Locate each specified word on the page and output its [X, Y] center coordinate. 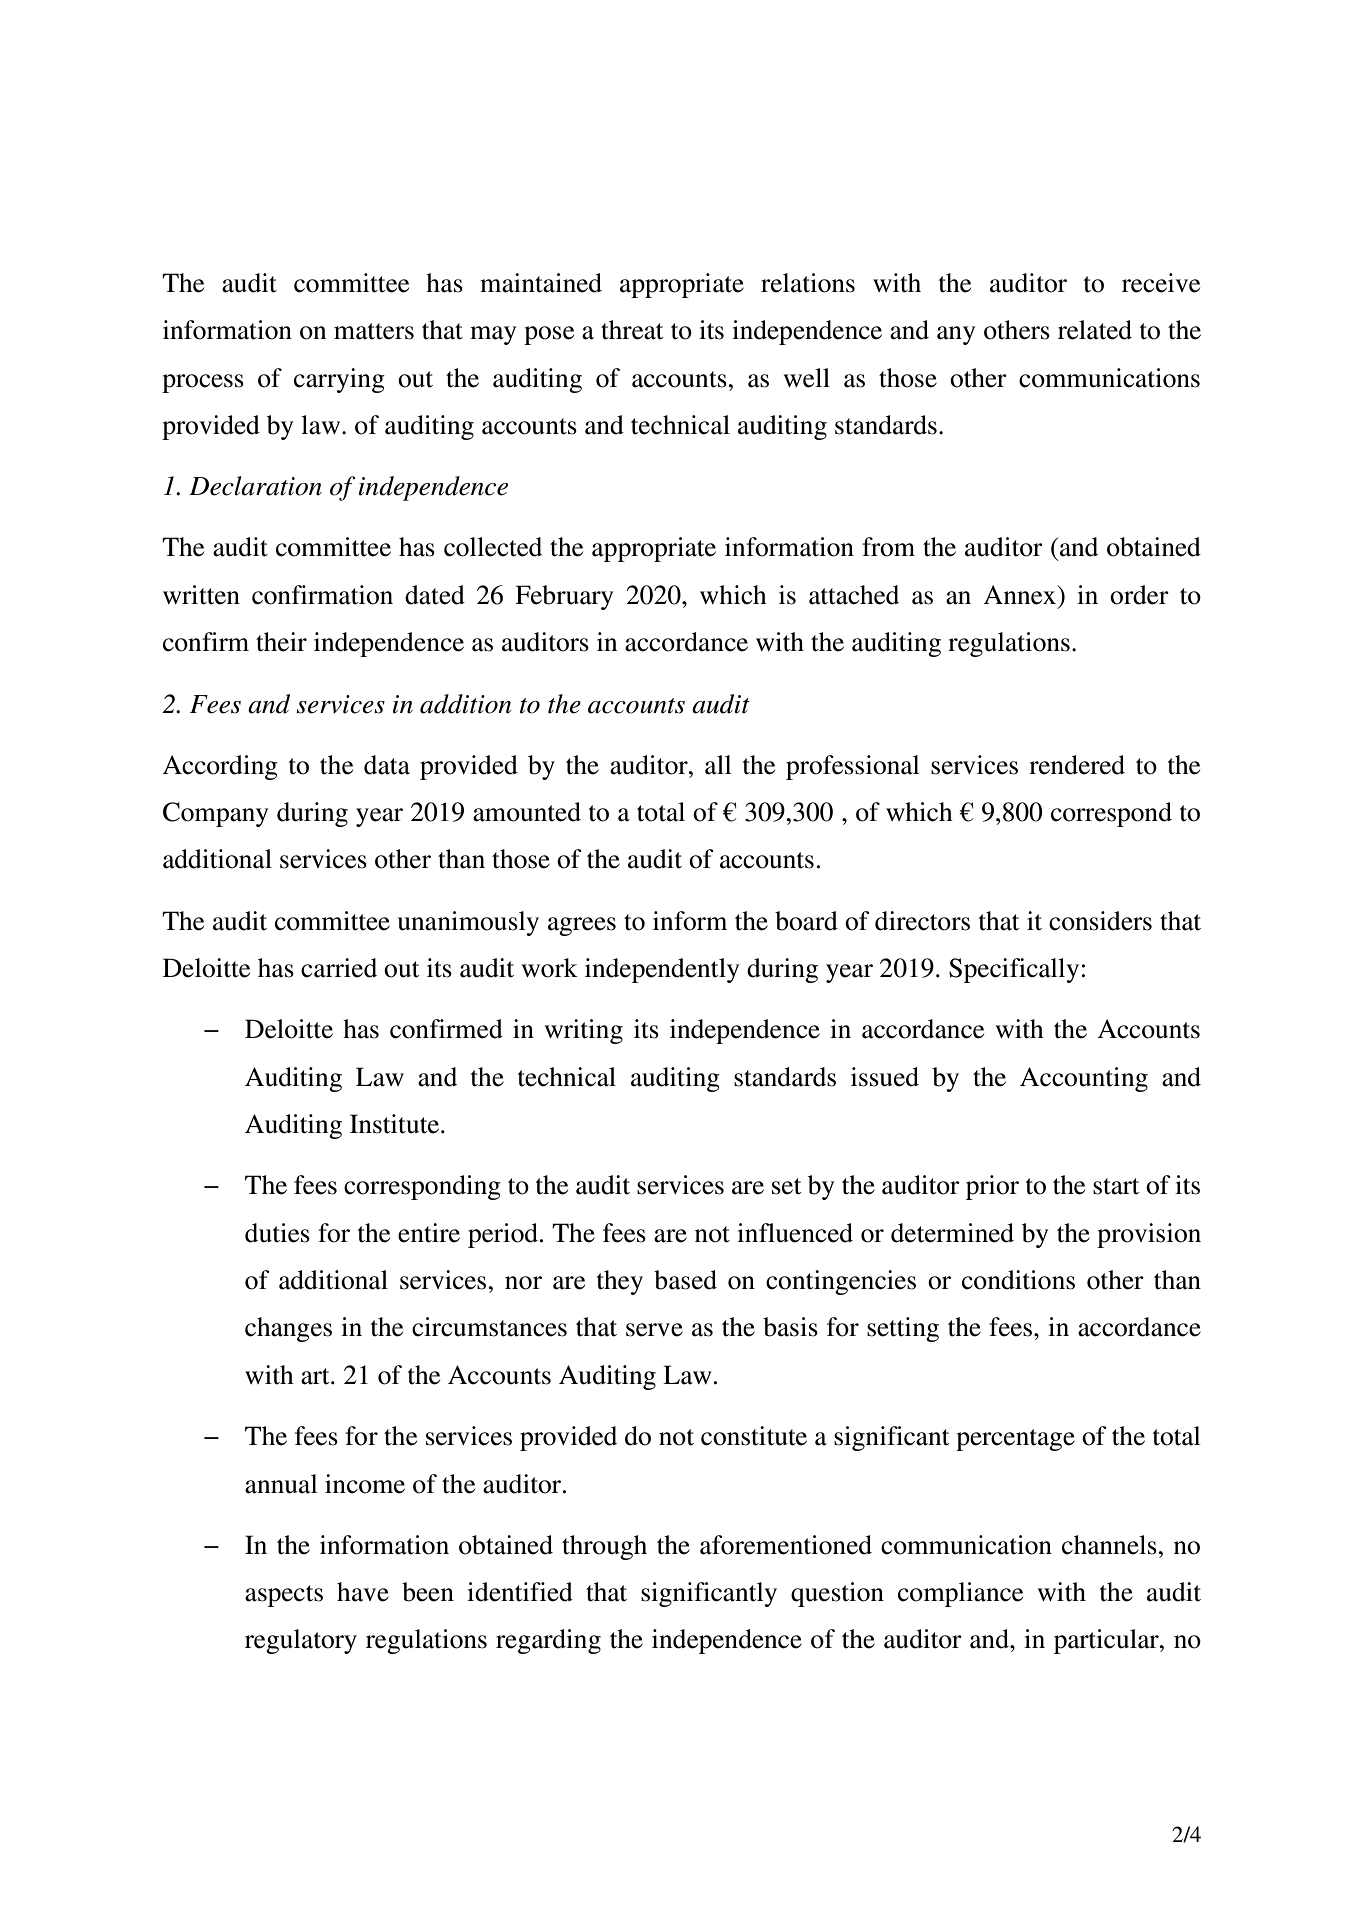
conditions [1018, 1280]
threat [632, 330]
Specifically [1014, 970]
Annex [1021, 595]
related [1095, 330]
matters [374, 331]
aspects [284, 1596]
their [281, 642]
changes [288, 1329]
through [604, 1547]
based [685, 1280]
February [564, 597]
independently [662, 970]
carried [339, 968]
